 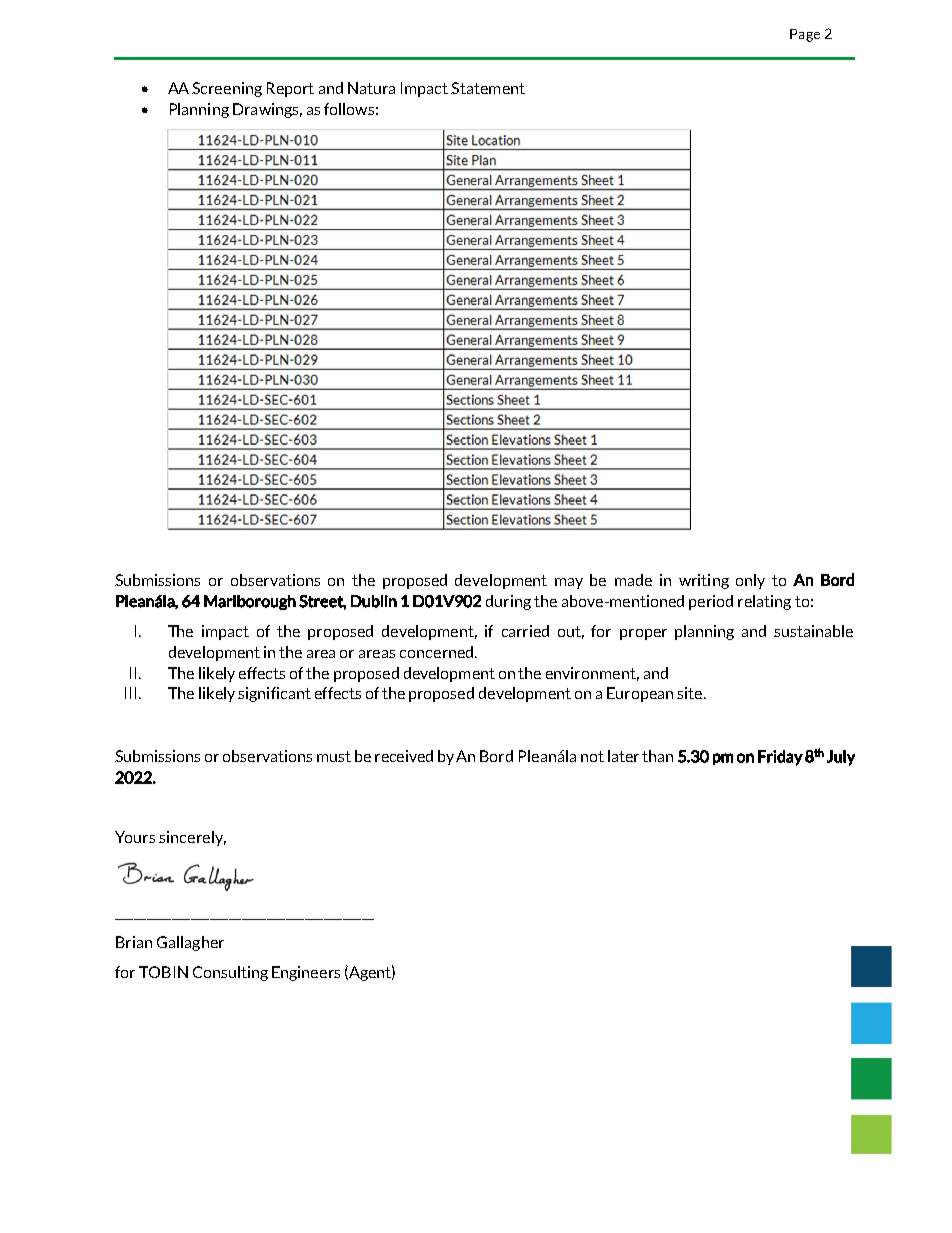 I want to click on may, so click(x=569, y=583).
